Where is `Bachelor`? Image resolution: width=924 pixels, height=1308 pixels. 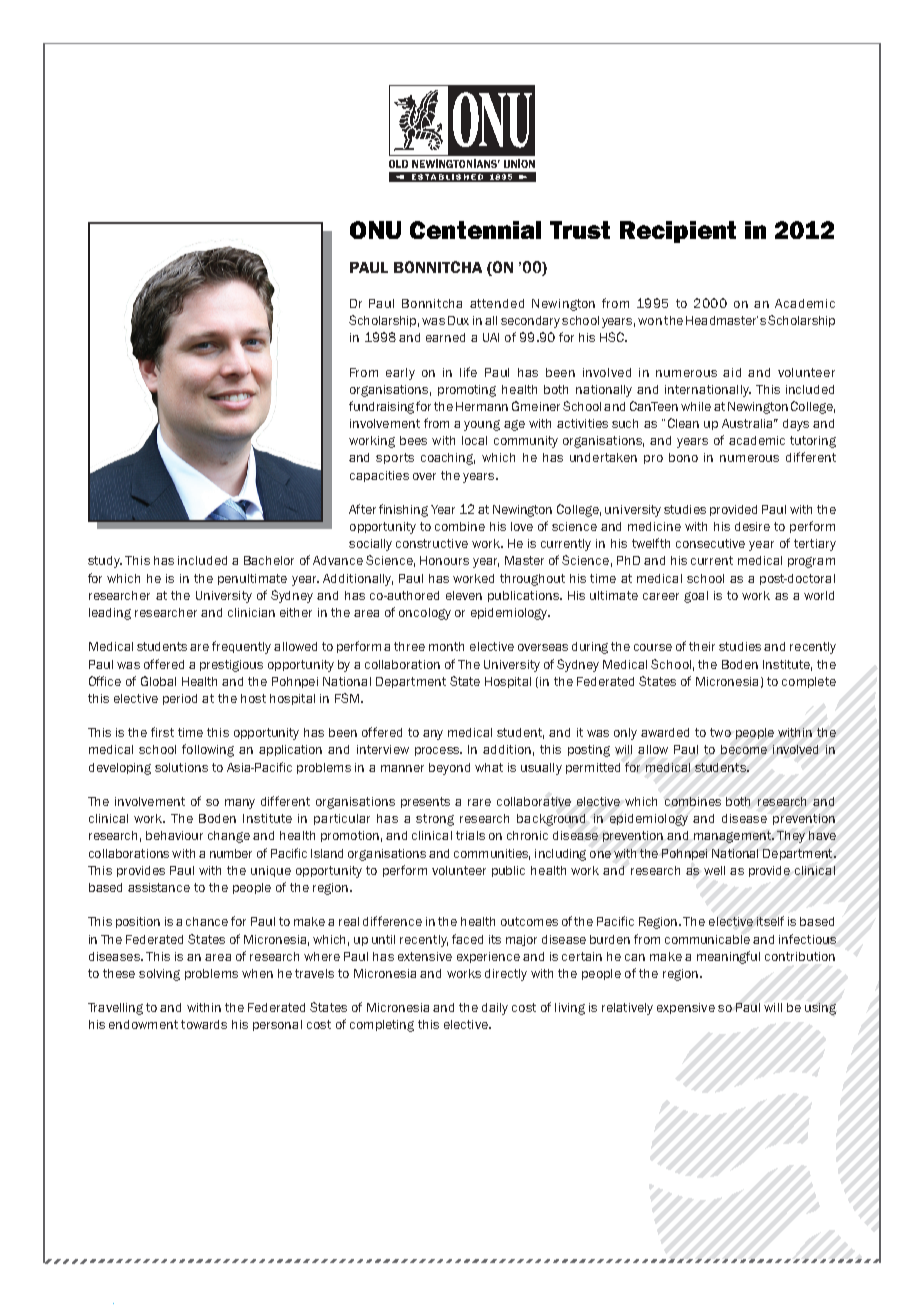 Bachelor is located at coordinates (269, 560).
